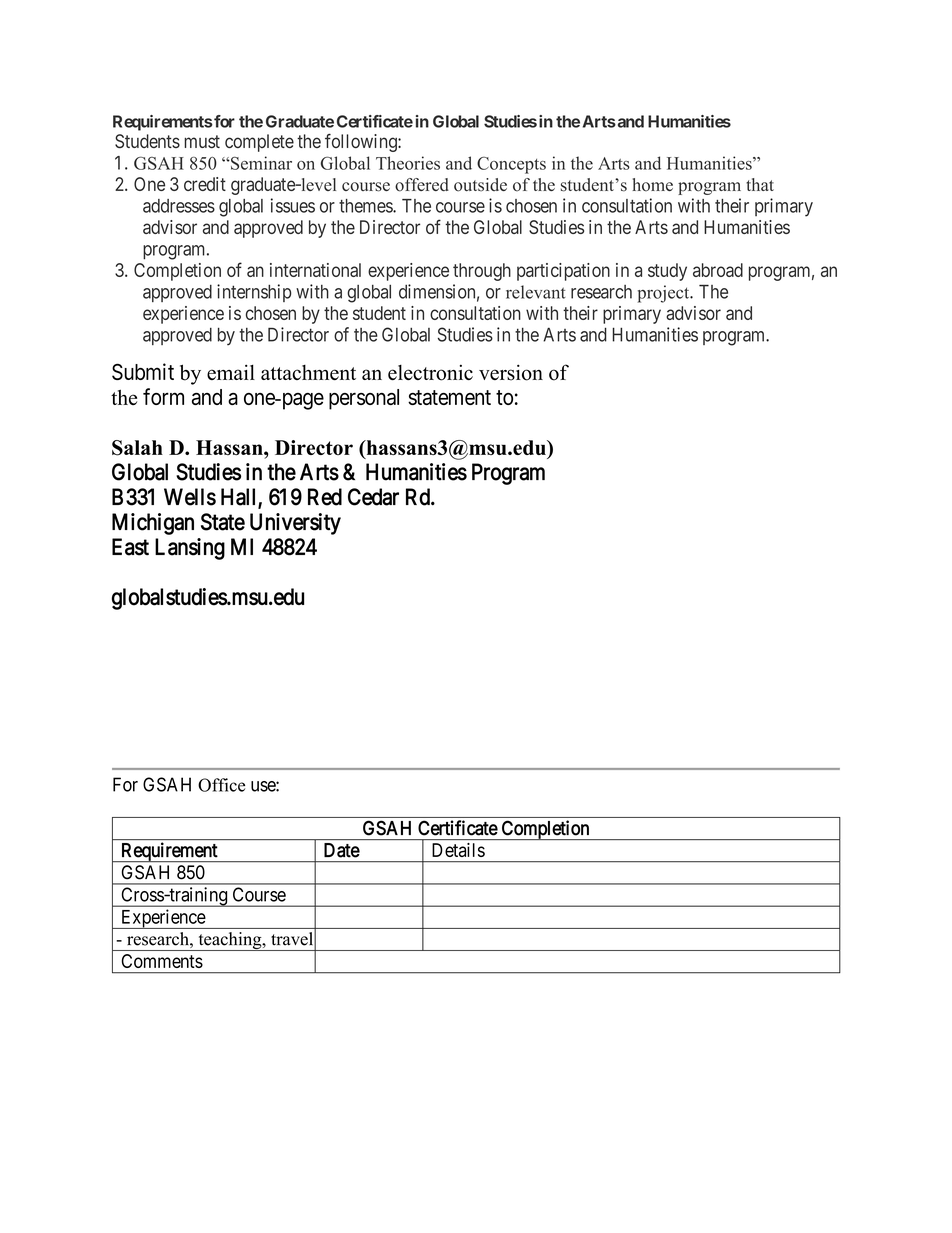 This document has height=1233, width=952. What do you see at coordinates (342, 850) in the document?
I see `Date` at bounding box center [342, 850].
